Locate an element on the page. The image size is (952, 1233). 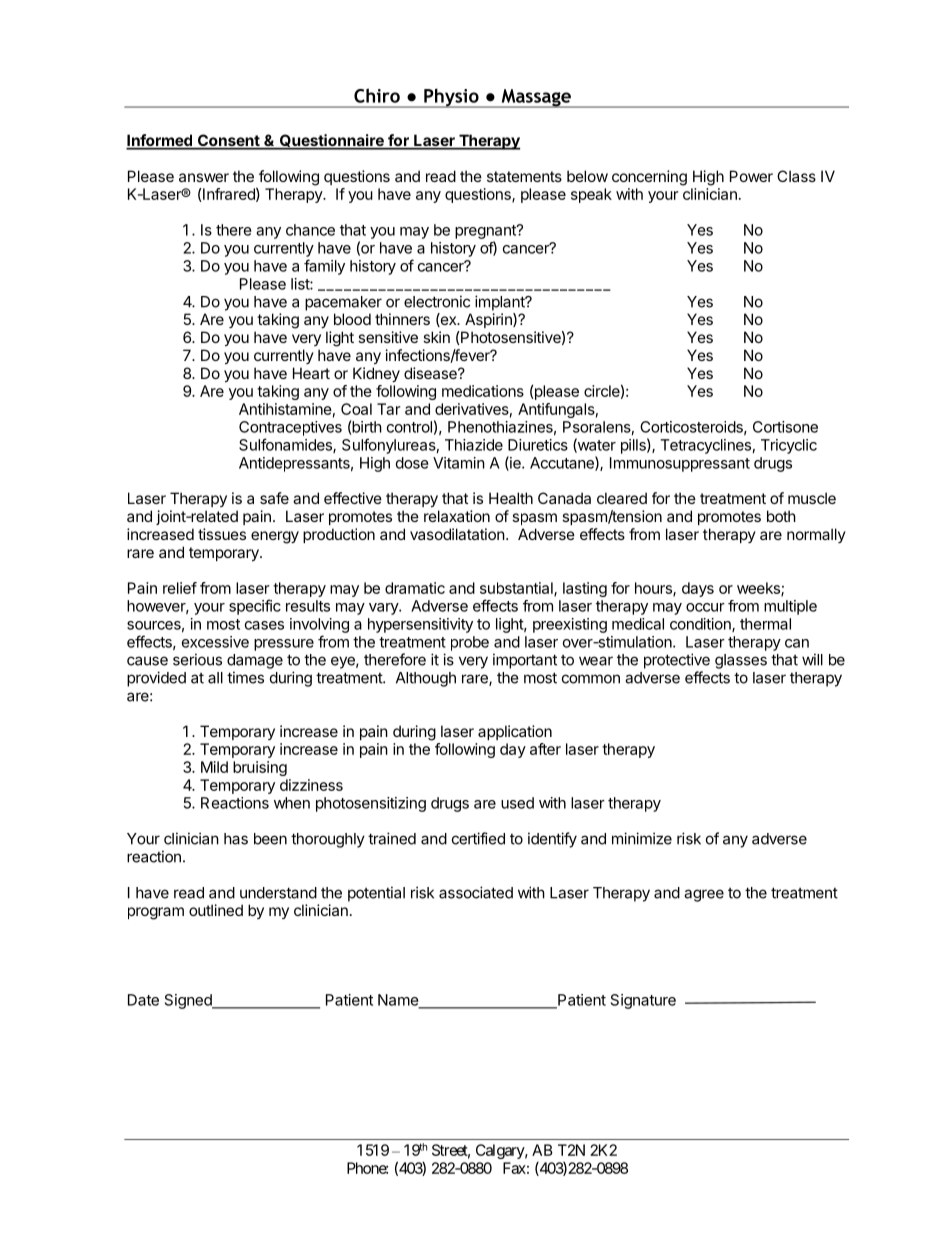
relaxation is located at coordinates (457, 516).
